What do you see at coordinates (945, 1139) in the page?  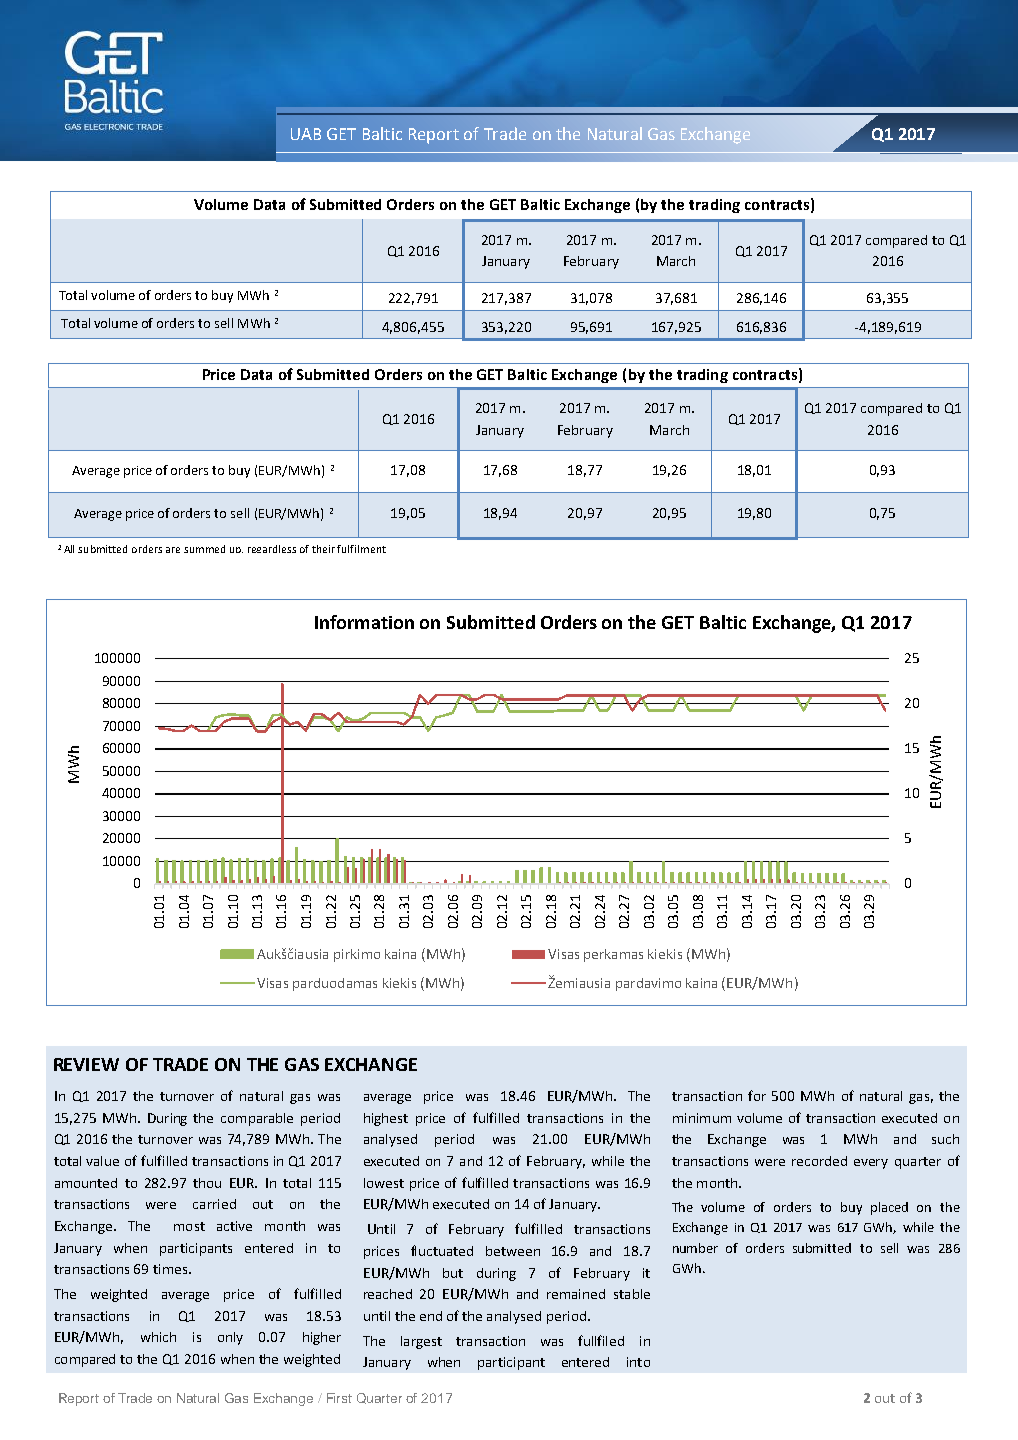 I see `such` at bounding box center [945, 1139].
